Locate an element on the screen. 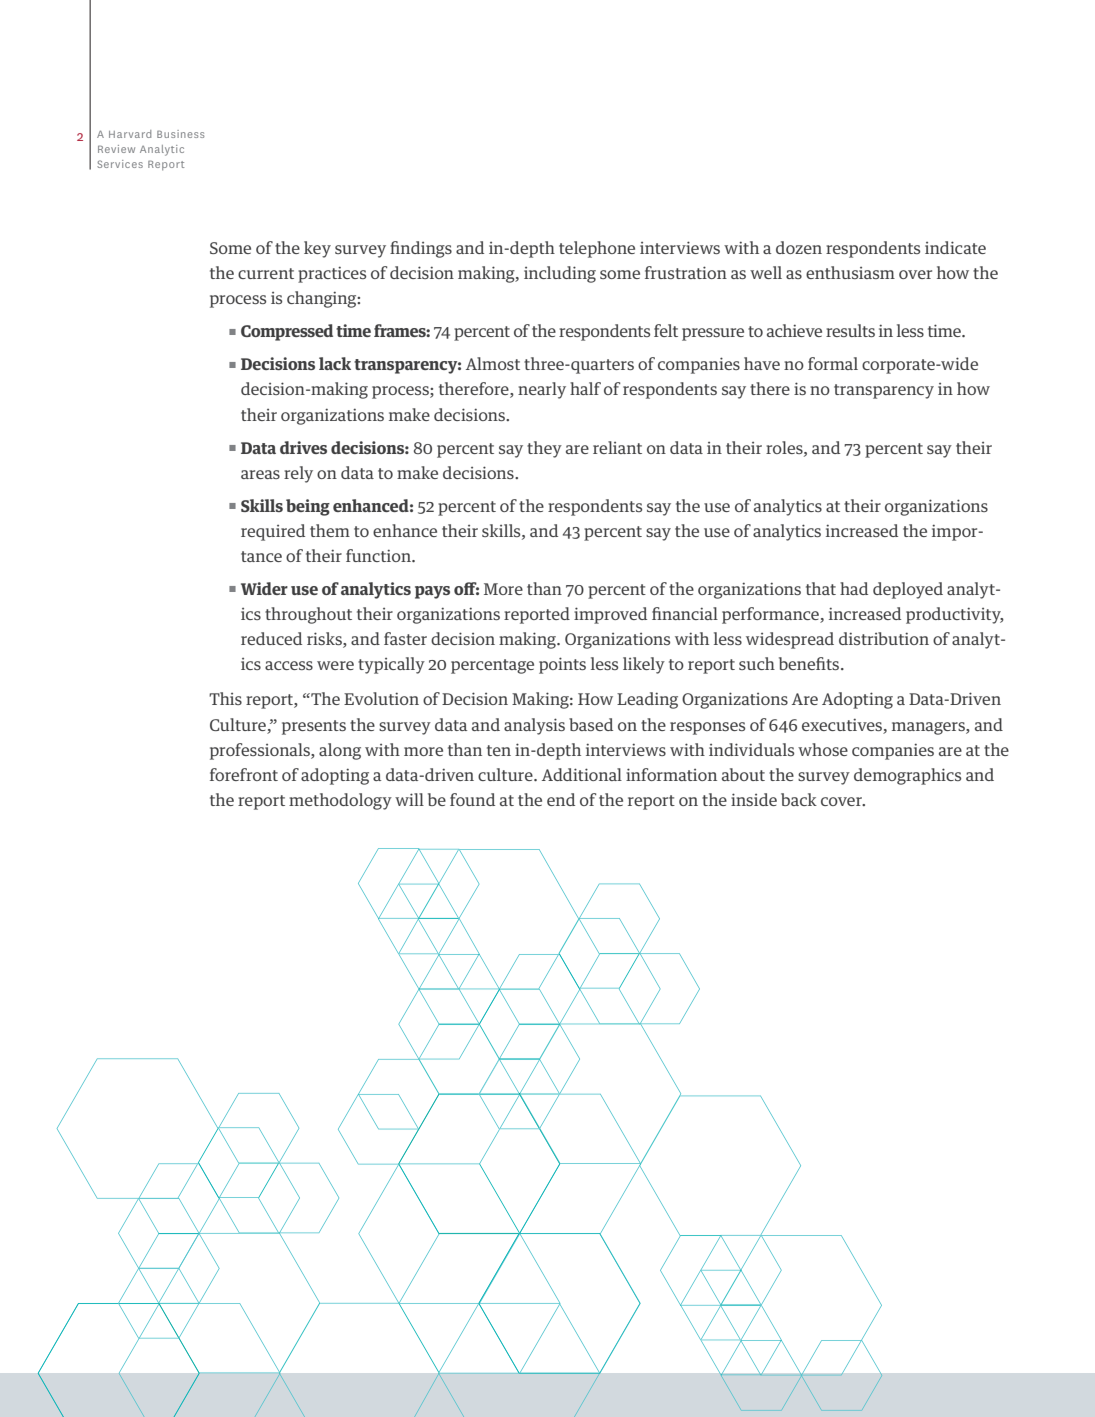  they is located at coordinates (544, 449).
